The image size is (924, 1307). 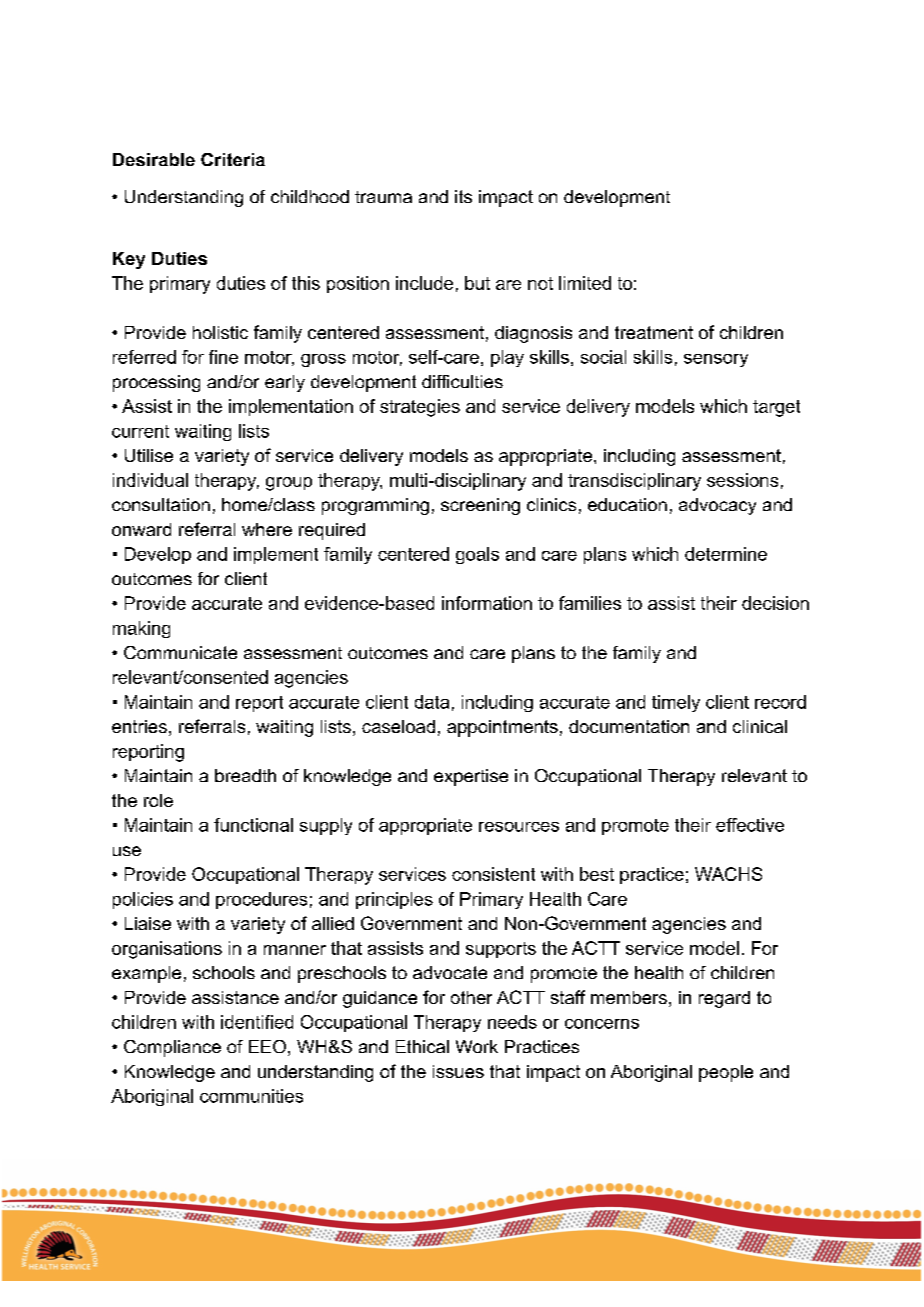 I want to click on information, so click(x=487, y=603).
